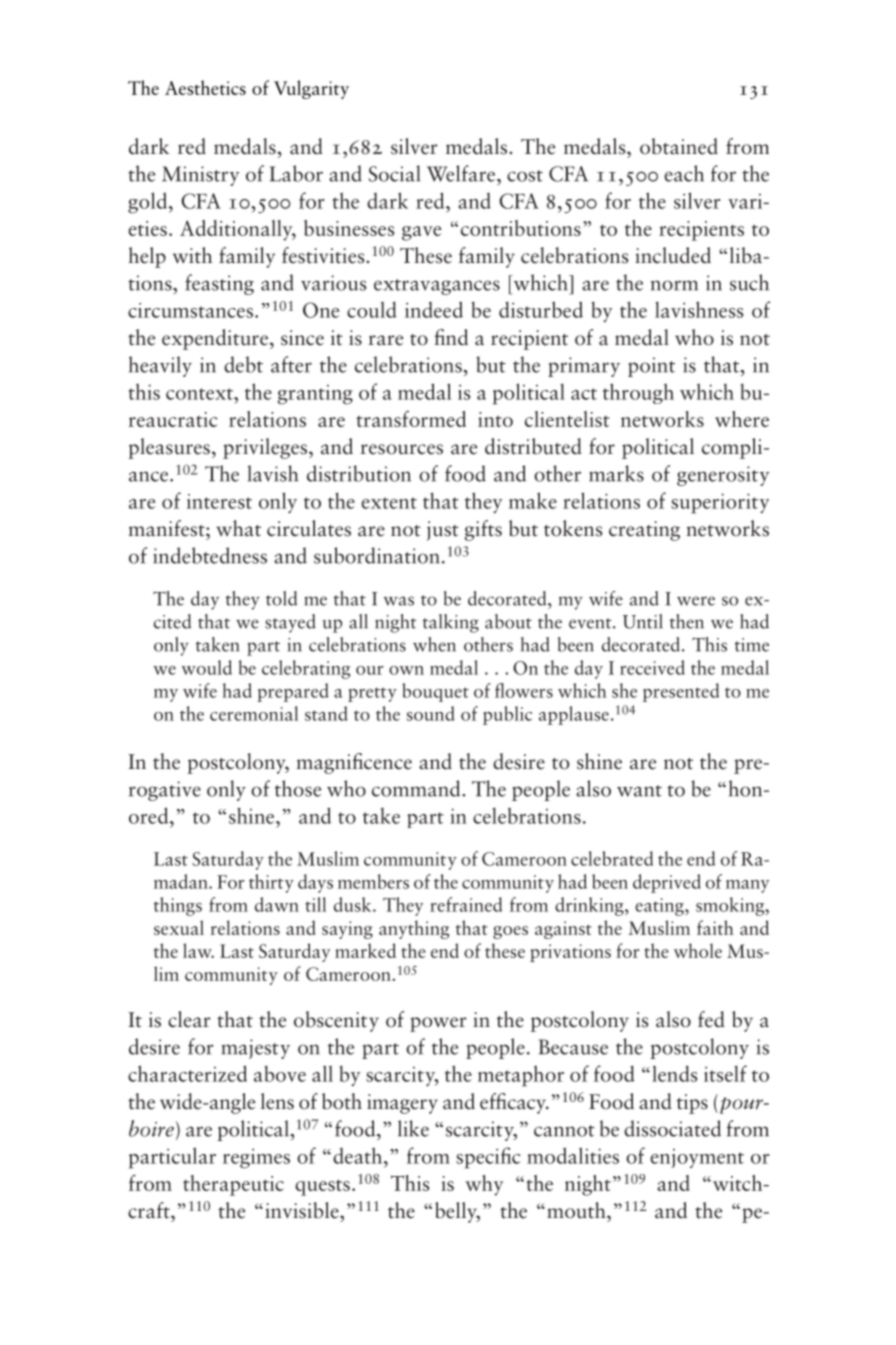 The height and width of the screenshot is (1345, 896). Describe the element at coordinates (219, 501) in the screenshot. I see `interest` at that location.
